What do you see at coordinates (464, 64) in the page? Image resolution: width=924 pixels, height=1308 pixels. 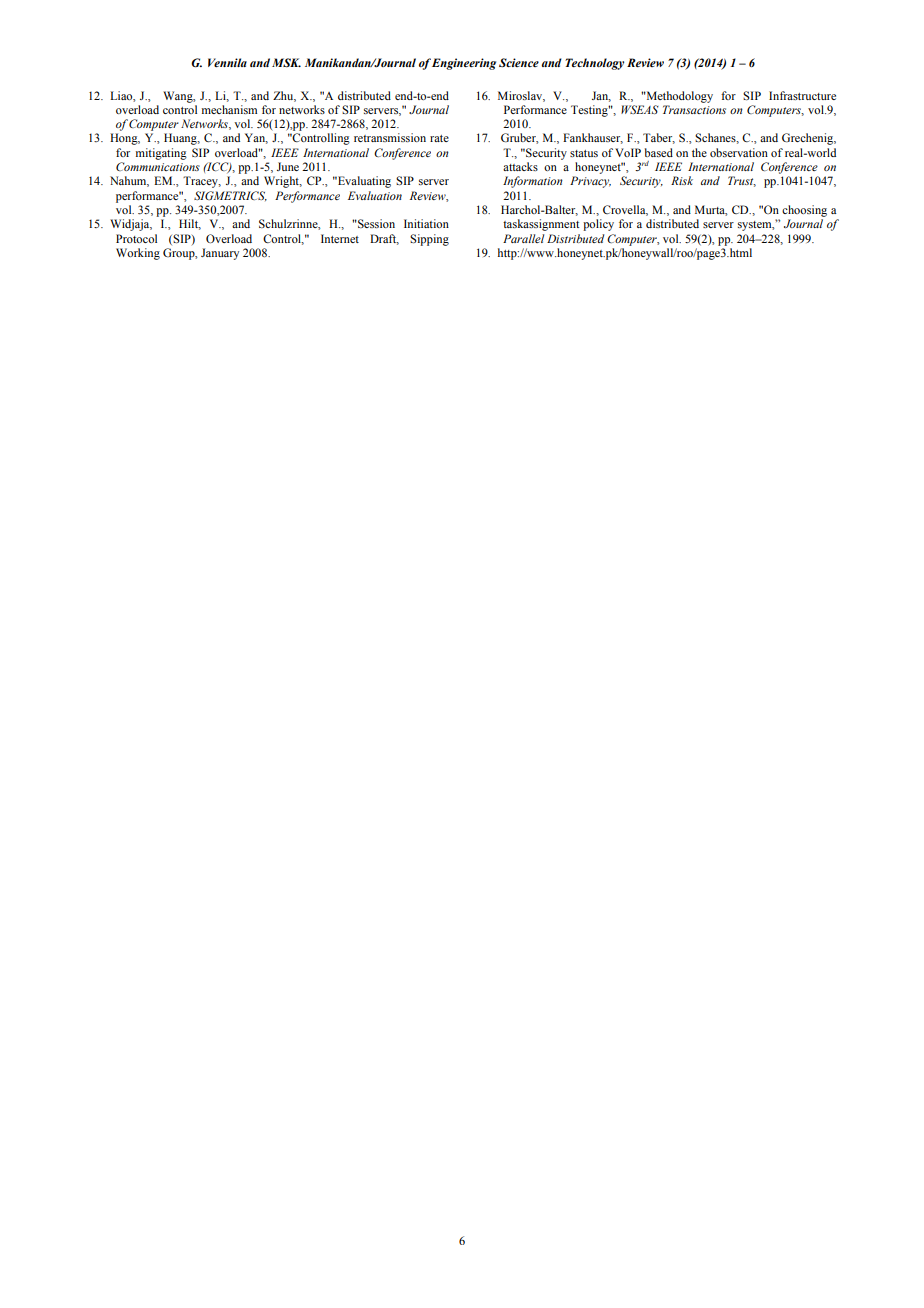 I see `Engineering` at bounding box center [464, 64].
